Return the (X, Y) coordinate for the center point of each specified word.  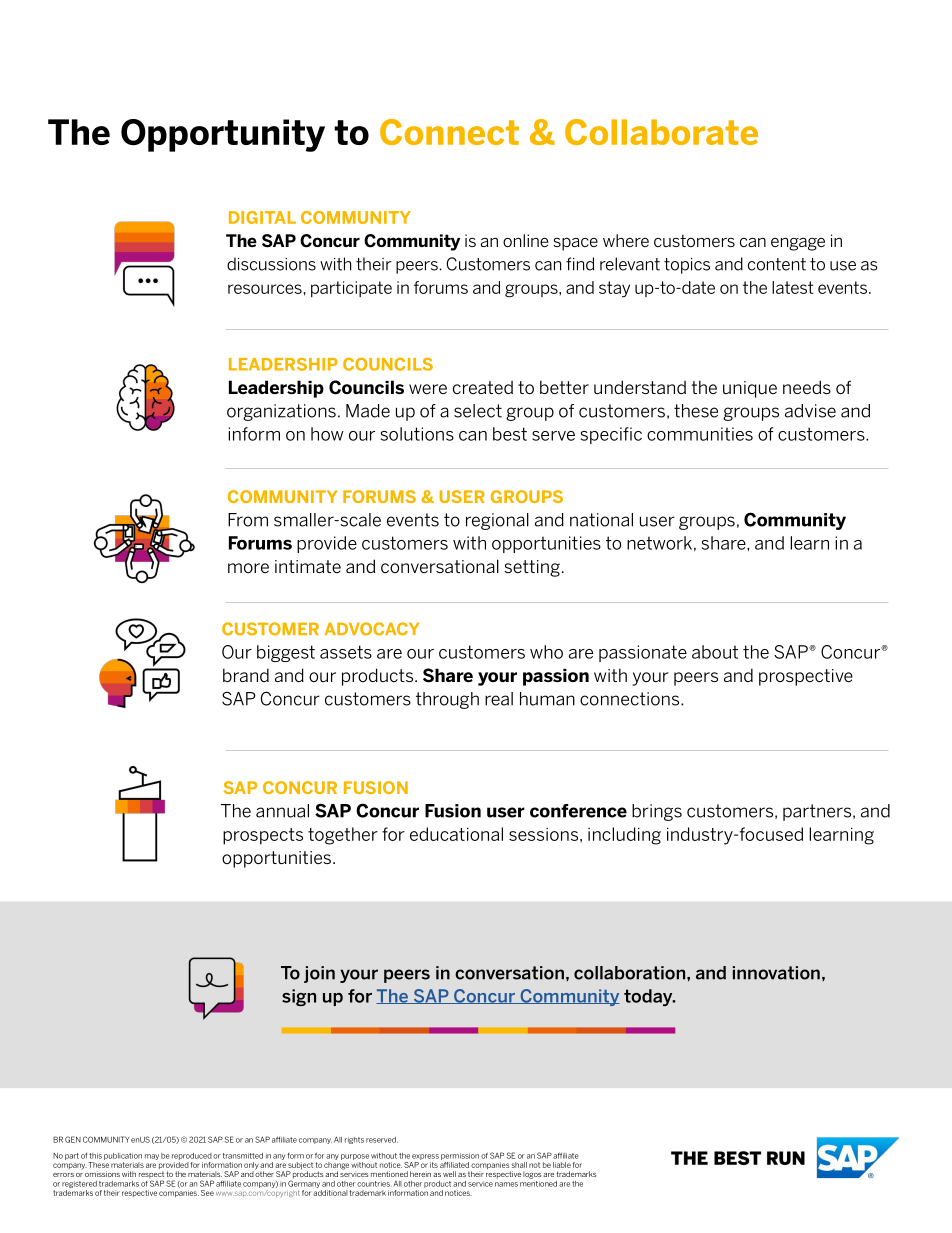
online (525, 240)
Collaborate (661, 132)
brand (246, 675)
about (715, 652)
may (152, 1157)
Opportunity (223, 135)
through (447, 700)
